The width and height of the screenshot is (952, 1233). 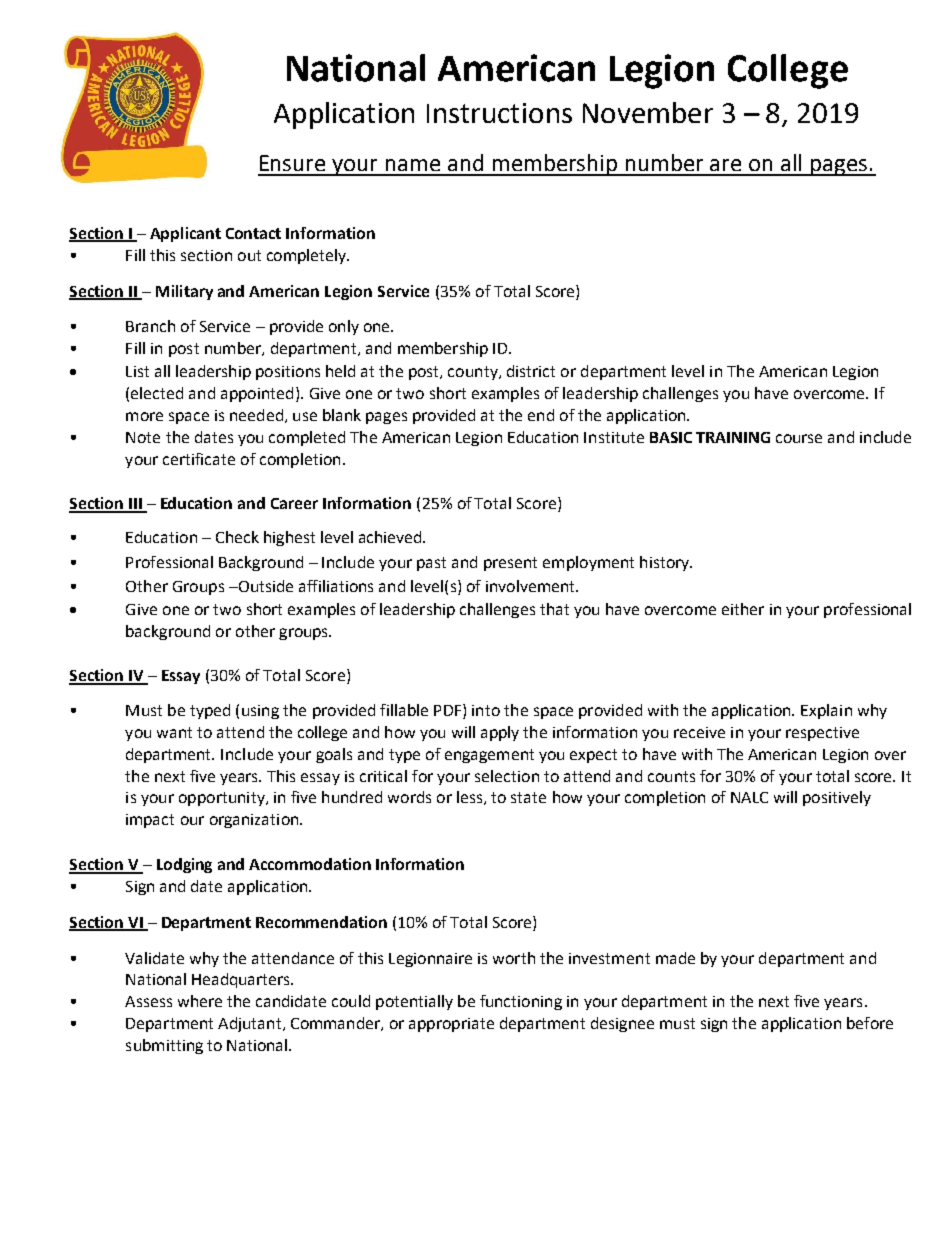 What do you see at coordinates (743, 609) in the screenshot?
I see `either` at bounding box center [743, 609].
